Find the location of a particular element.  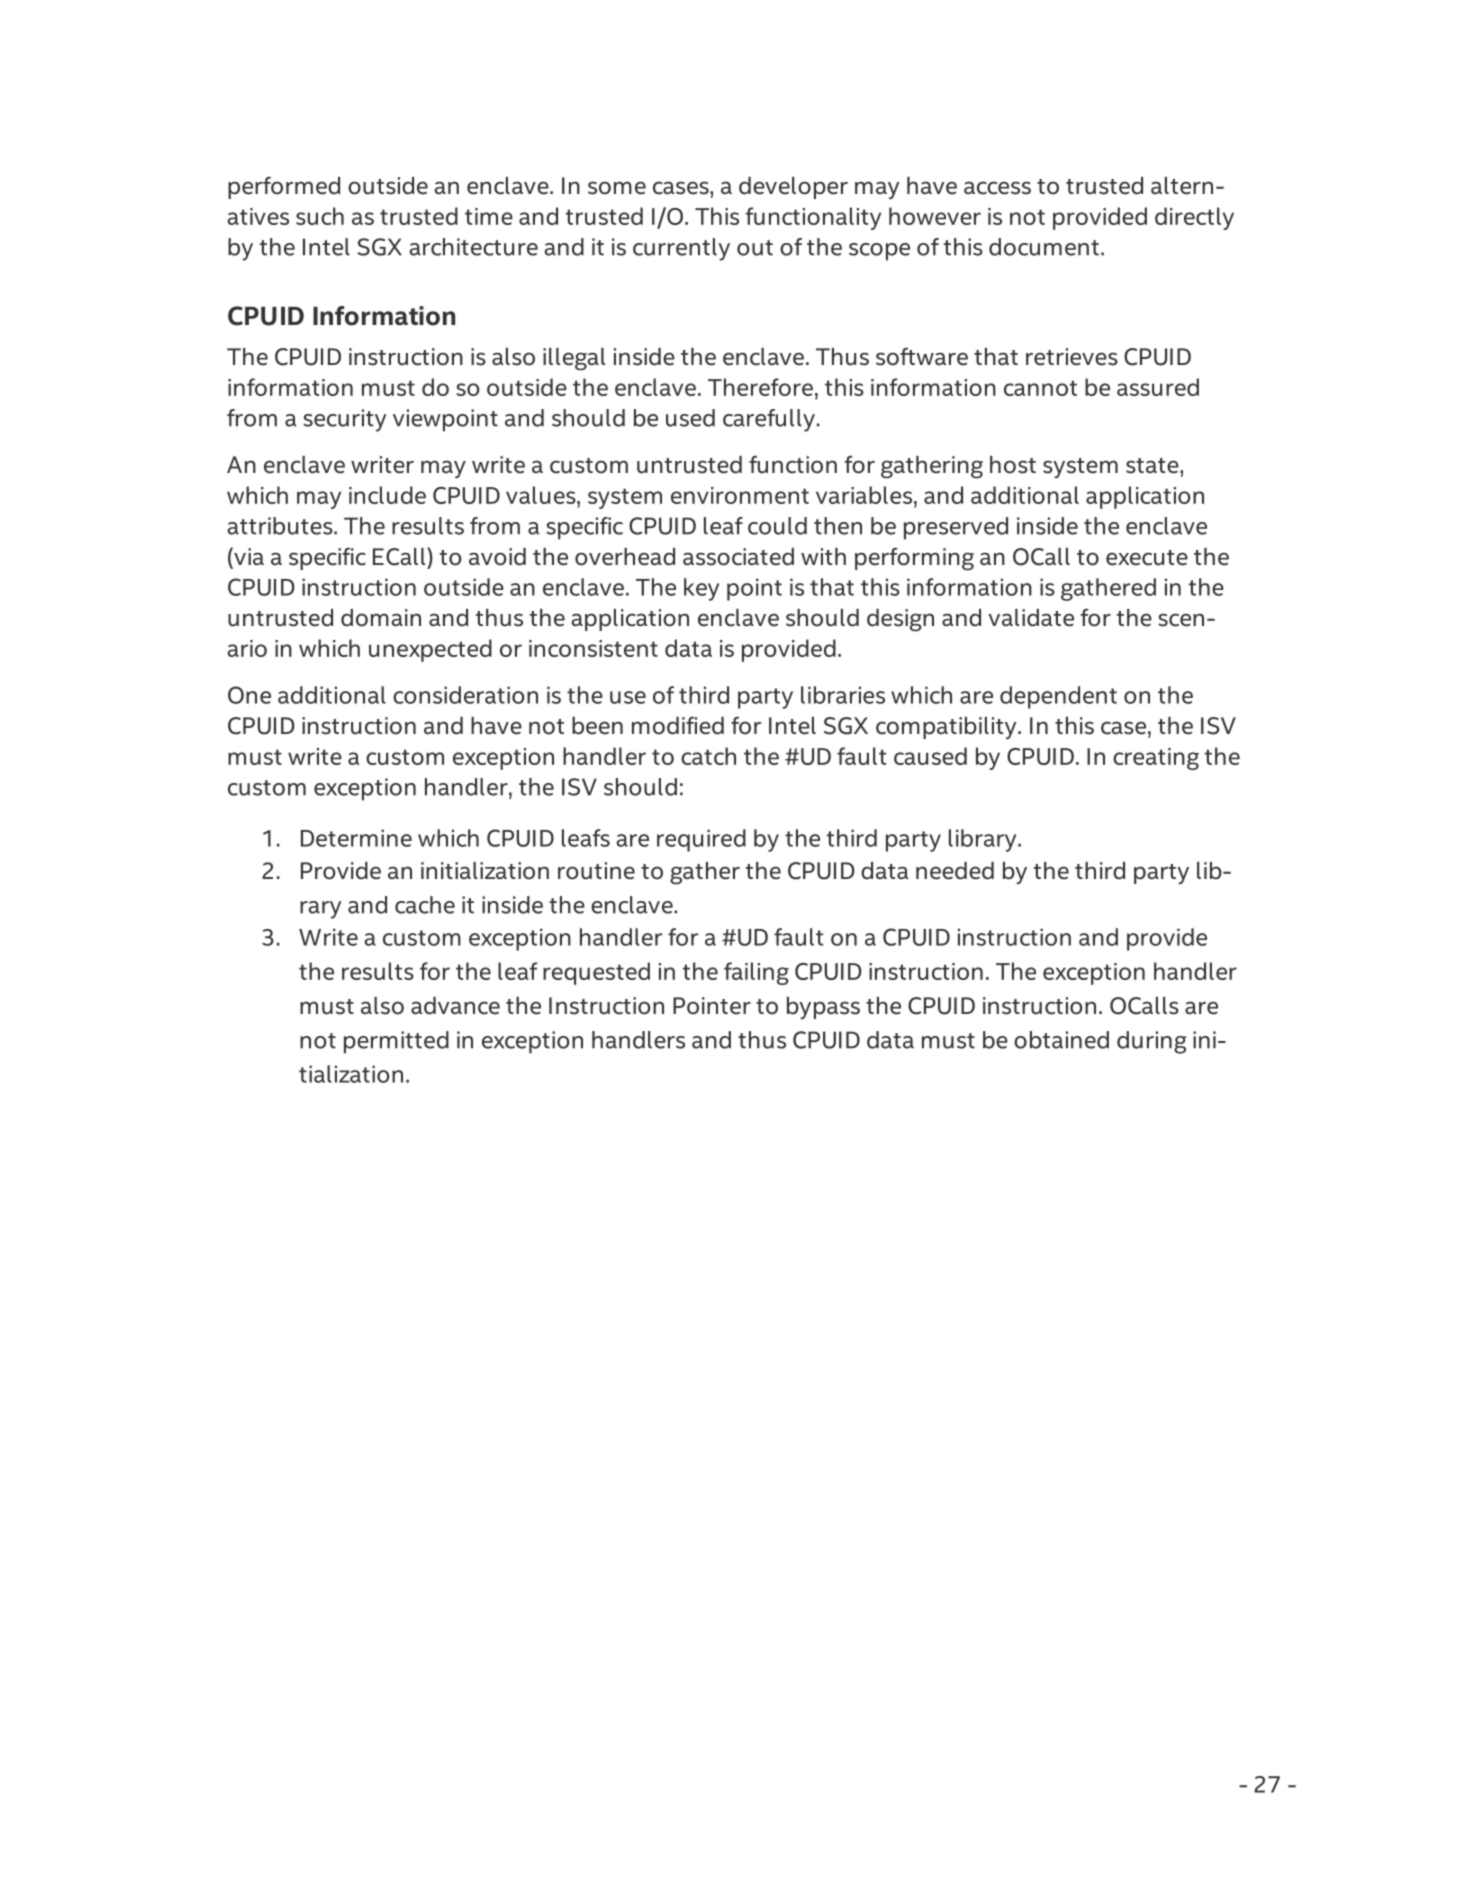

currently is located at coordinates (681, 249).
